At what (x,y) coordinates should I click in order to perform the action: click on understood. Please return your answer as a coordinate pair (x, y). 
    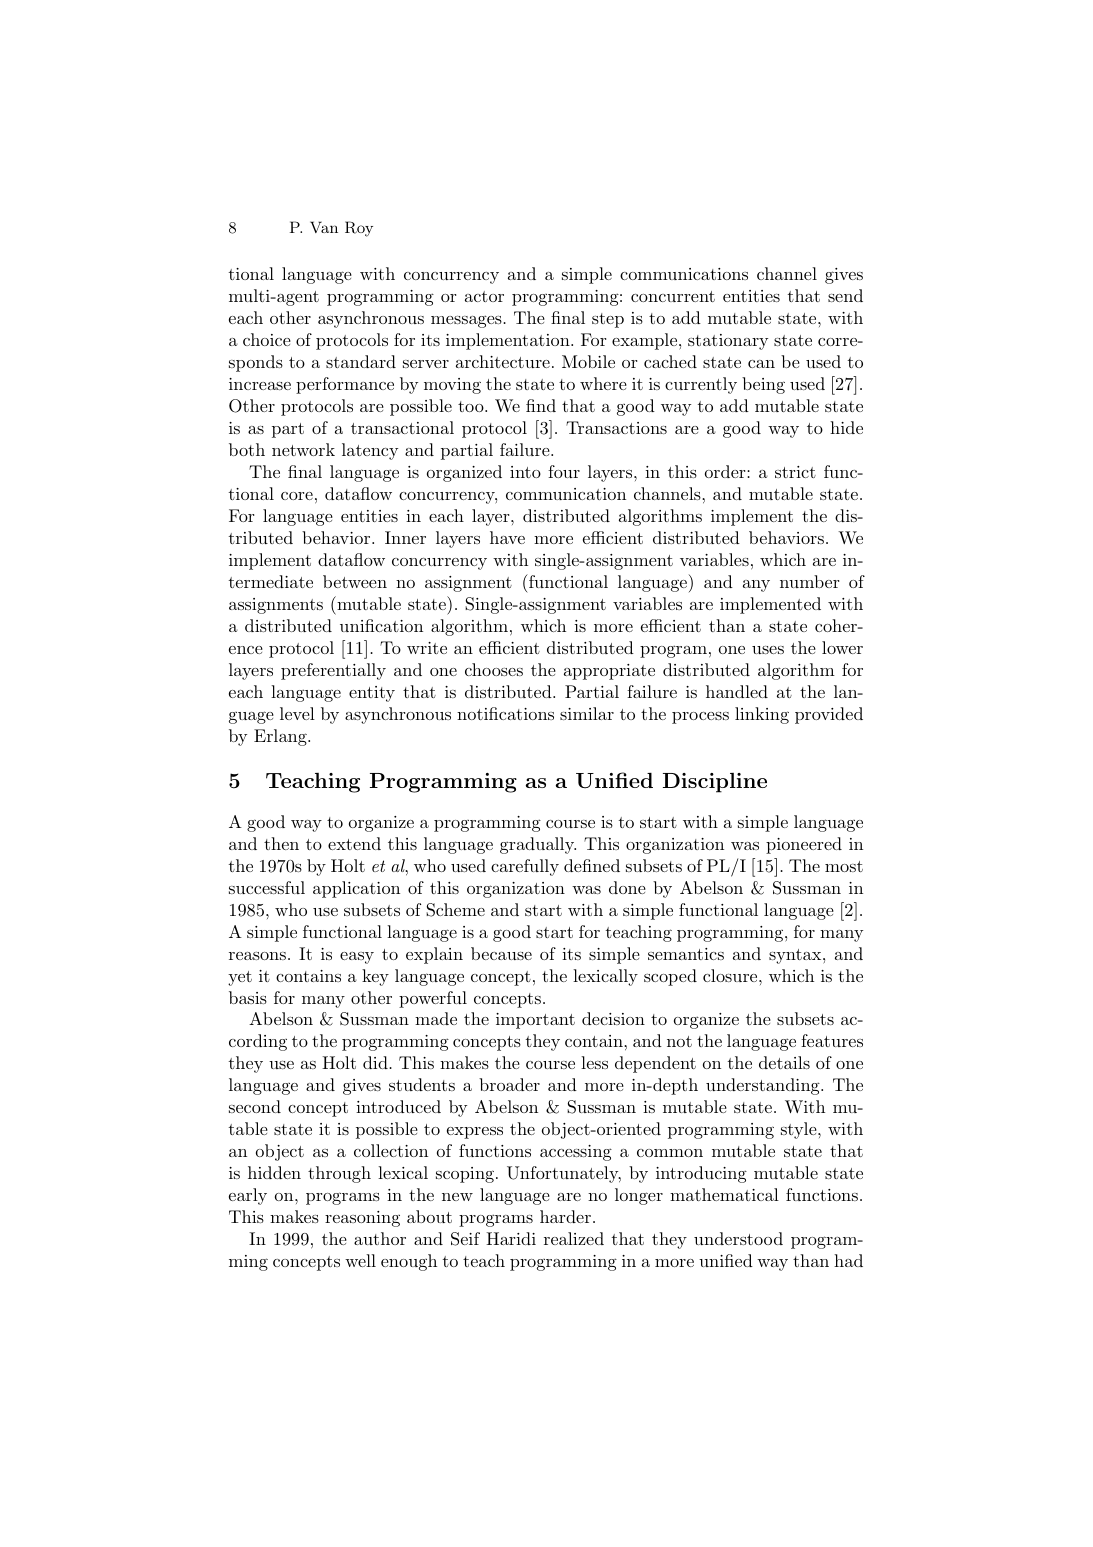
    Looking at the image, I should click on (738, 1238).
